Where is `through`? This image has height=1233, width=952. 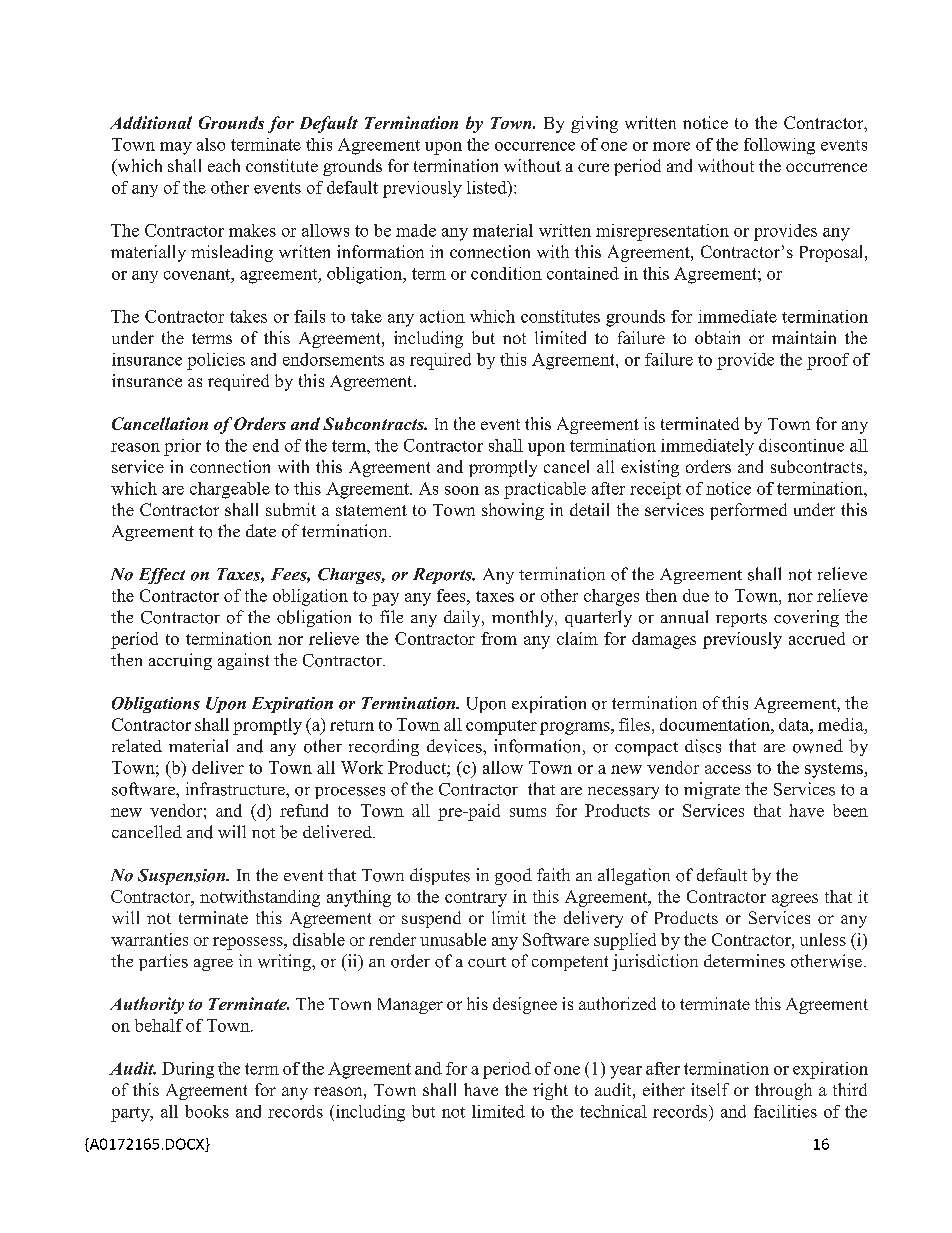 through is located at coordinates (783, 1091).
